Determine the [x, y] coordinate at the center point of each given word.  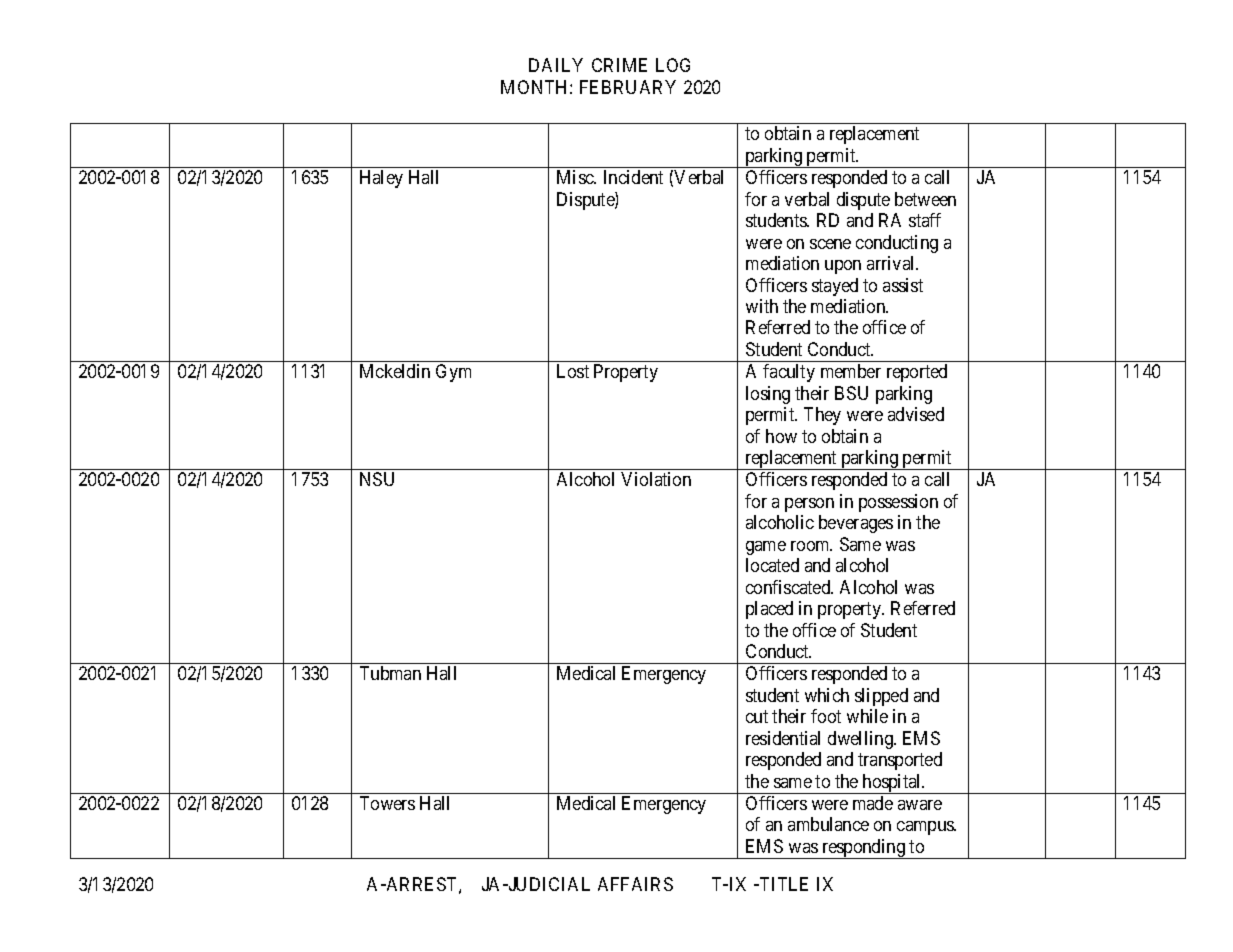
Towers [387, 803]
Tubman [390, 673]
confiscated [789, 587]
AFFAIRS [635, 884]
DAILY [556, 65]
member [851, 371]
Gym [453, 373]
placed [769, 610]
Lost [573, 371]
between [925, 199]
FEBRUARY [628, 87]
